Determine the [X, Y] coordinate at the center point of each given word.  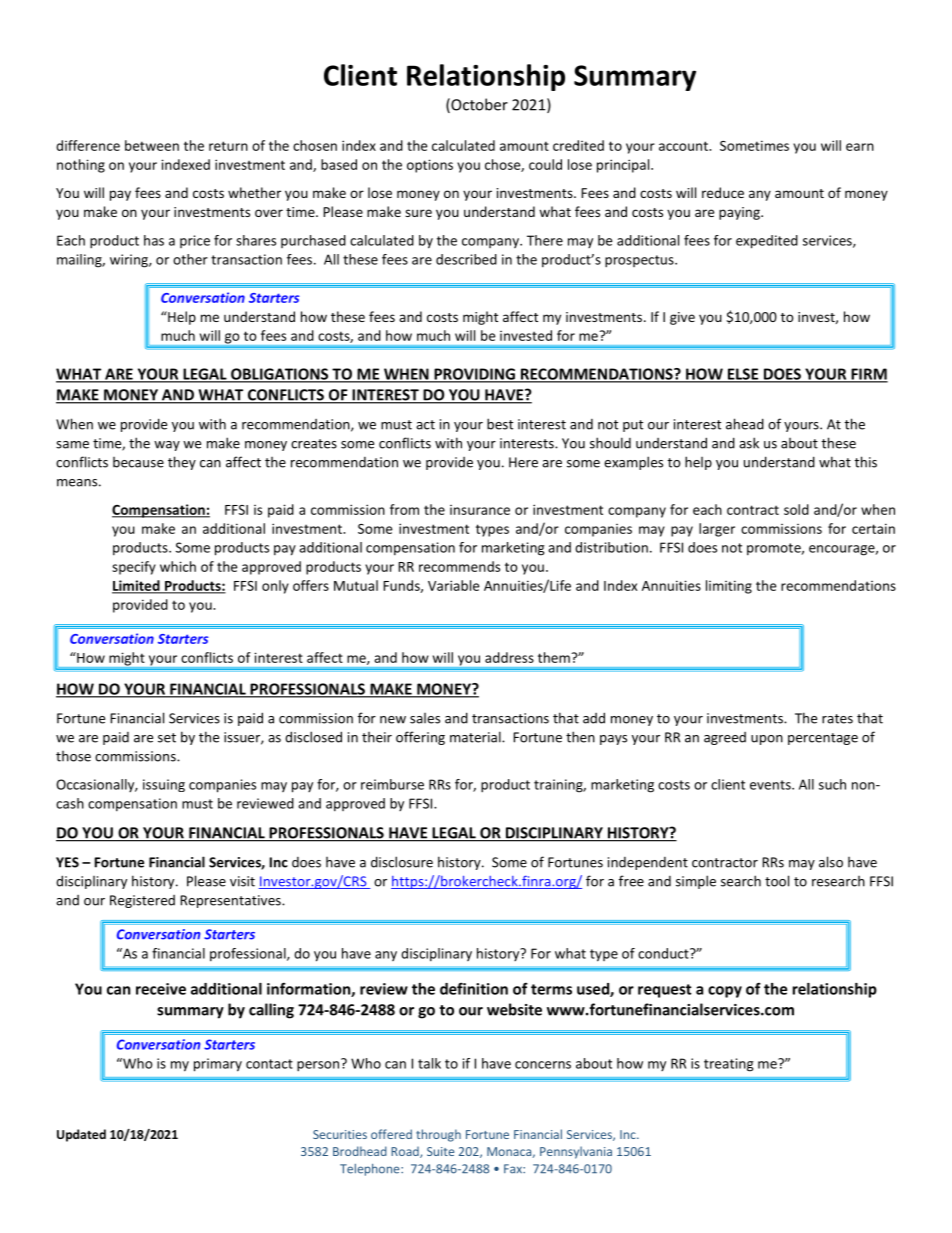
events [771, 785]
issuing [164, 785]
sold [796, 509]
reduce [723, 192]
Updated [81, 1135]
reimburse [392, 784]
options [430, 166]
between [152, 145]
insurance [480, 510]
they [182, 463]
